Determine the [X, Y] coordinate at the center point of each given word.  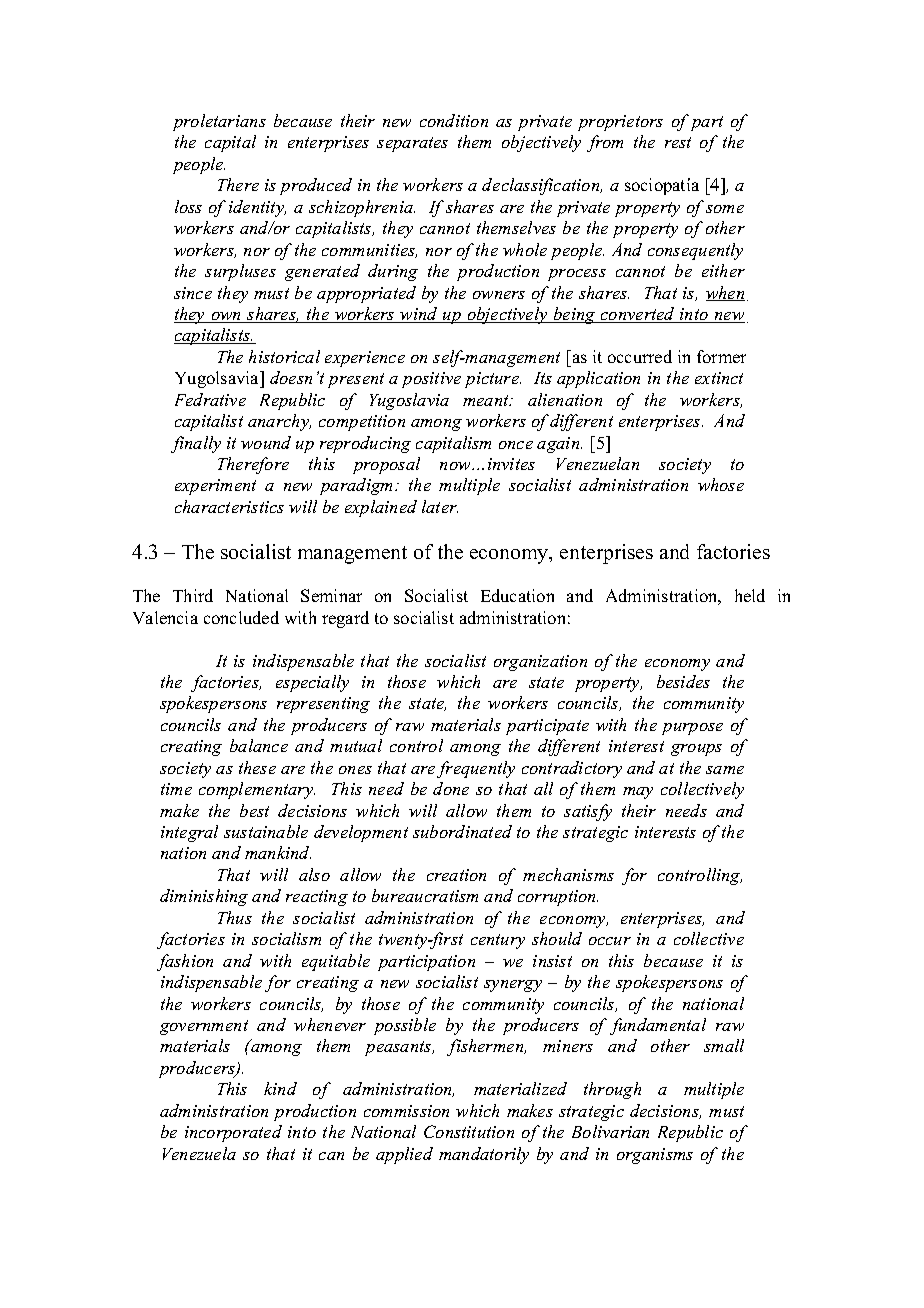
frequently [476, 769]
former [721, 356]
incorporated [233, 1133]
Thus [235, 917]
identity [257, 208]
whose [721, 484]
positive [431, 380]
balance [259, 745]
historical [284, 356]
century [498, 941]
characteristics [229, 506]
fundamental [658, 1026]
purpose [692, 729]
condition [454, 120]
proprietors [620, 123]
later [440, 506]
